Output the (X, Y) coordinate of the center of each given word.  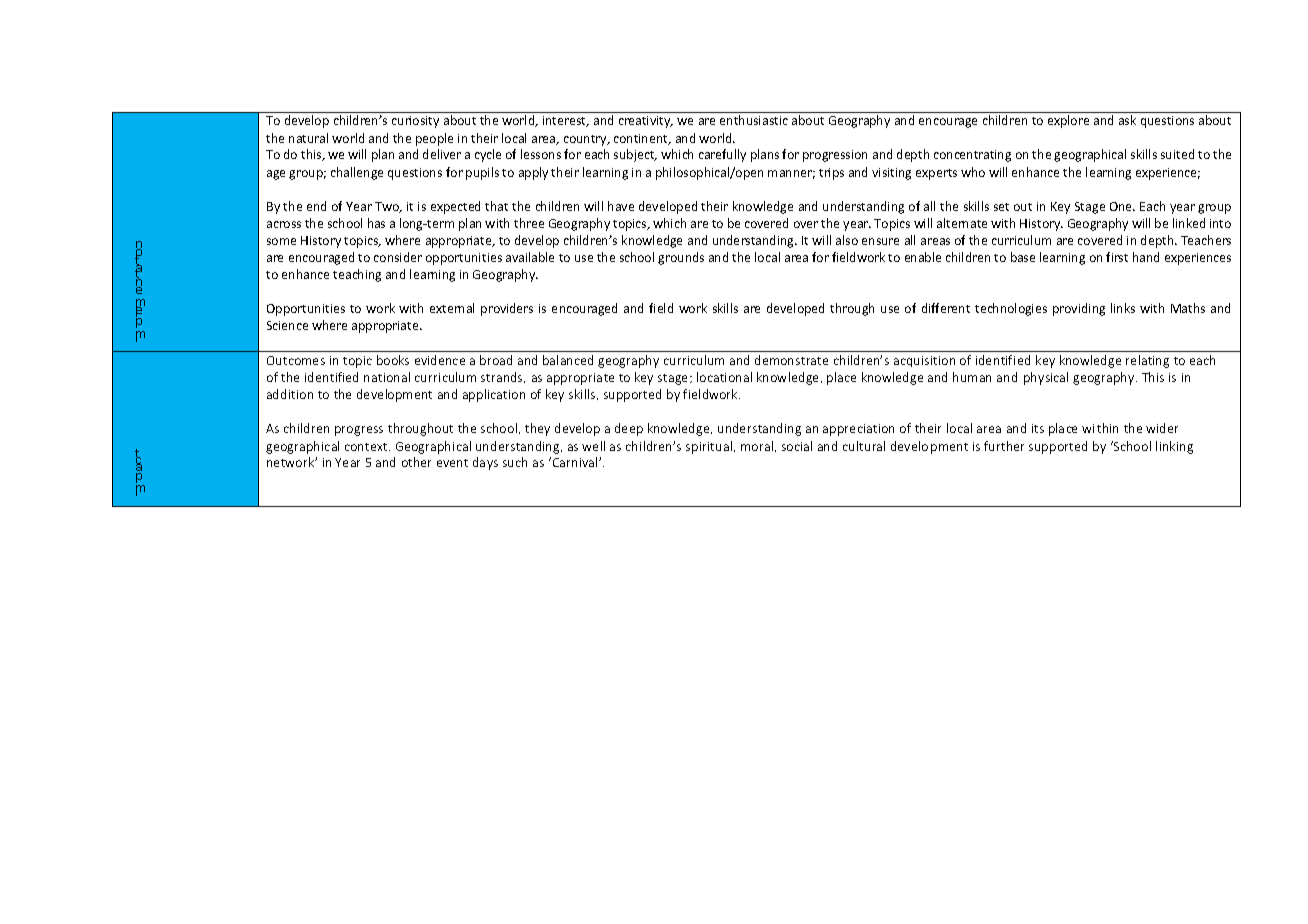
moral (758, 446)
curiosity (415, 122)
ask (1127, 120)
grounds (681, 258)
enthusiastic (754, 120)
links (1123, 308)
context (367, 447)
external (452, 308)
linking (1174, 447)
